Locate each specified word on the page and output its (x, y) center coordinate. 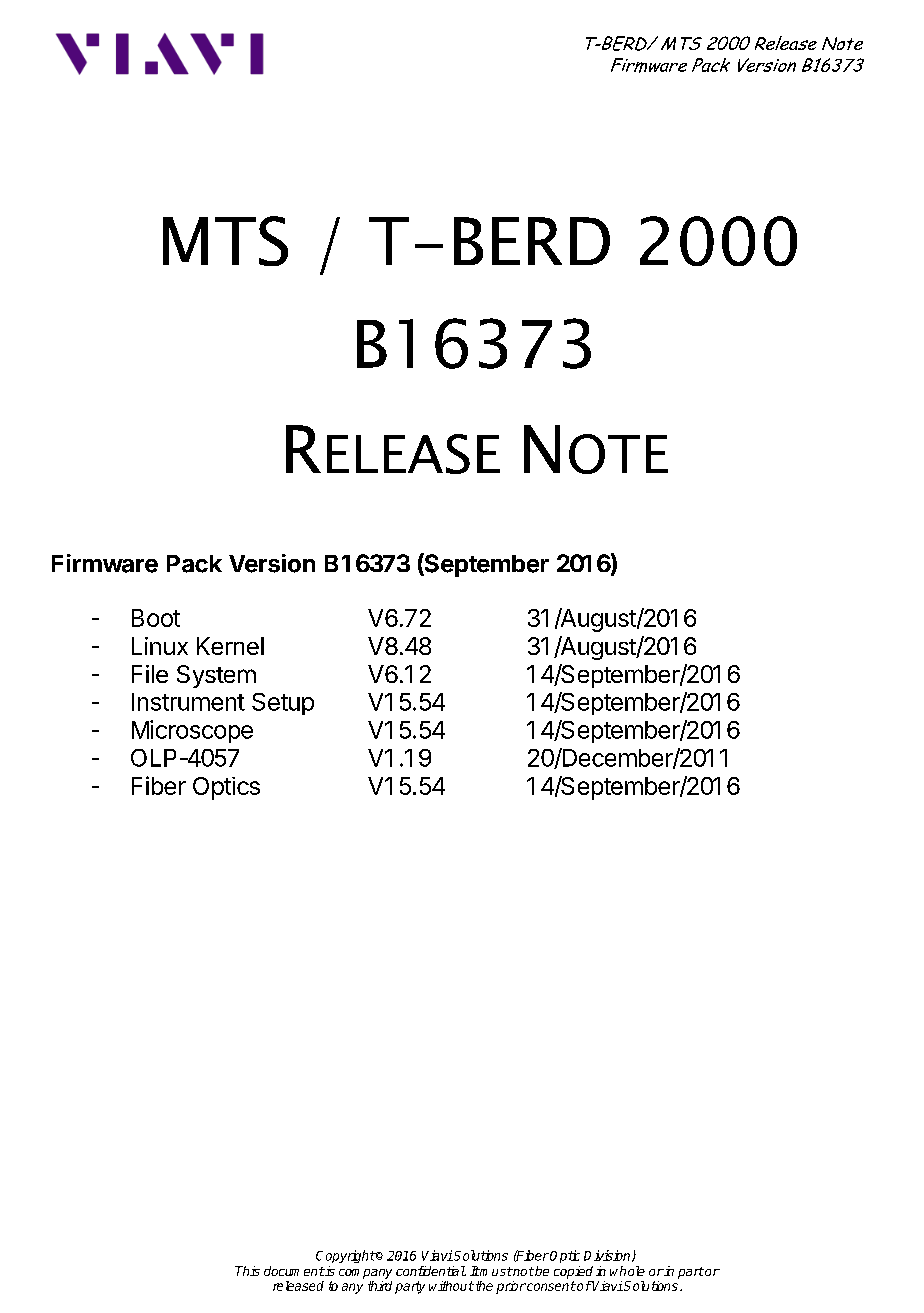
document (294, 1271)
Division (608, 1256)
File (150, 674)
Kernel (230, 646)
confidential (431, 1271)
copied (573, 1272)
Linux (160, 646)
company (365, 1274)
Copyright (346, 1256)
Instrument (188, 702)
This (247, 1271)
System (216, 676)
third (380, 1286)
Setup (283, 704)
